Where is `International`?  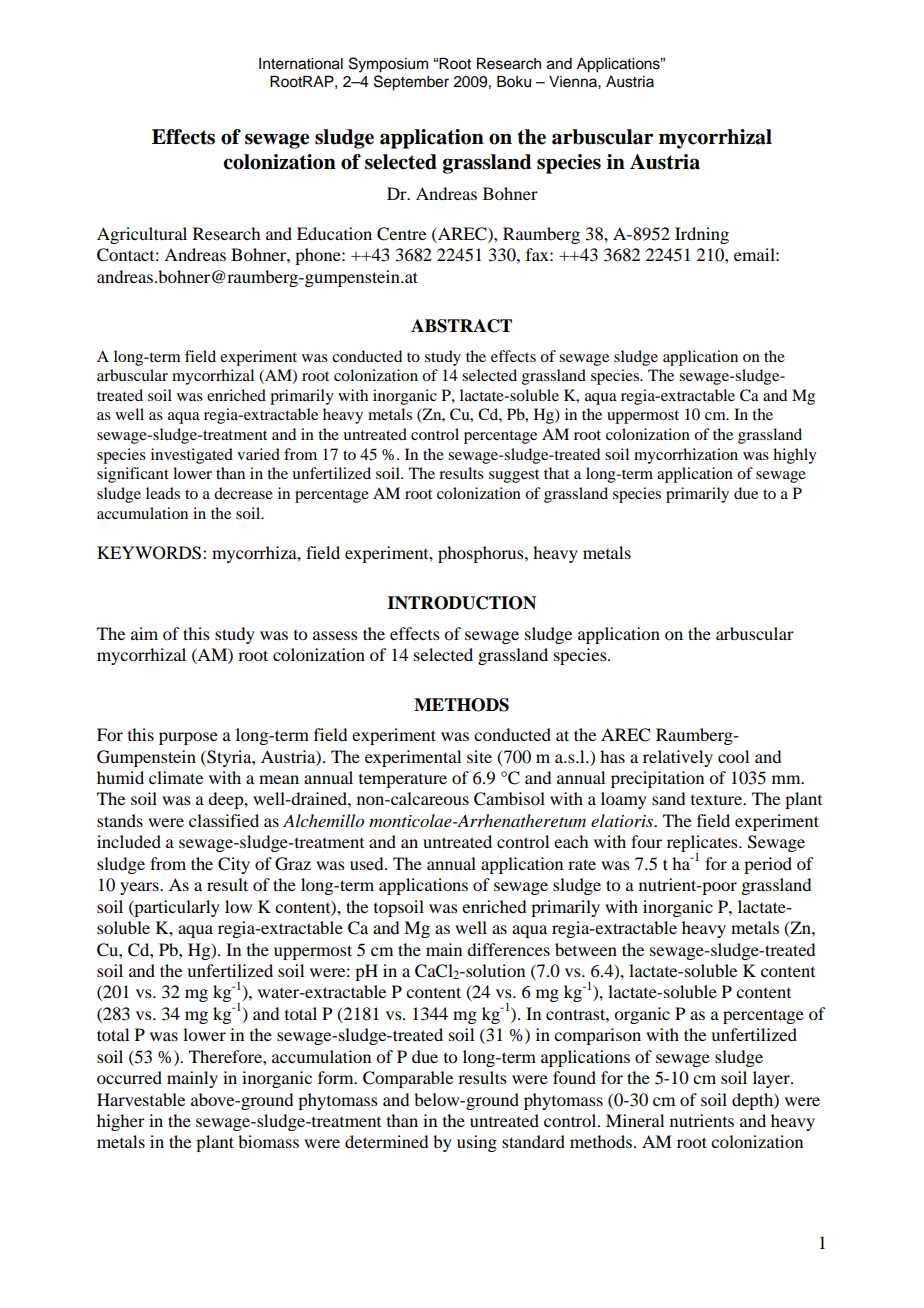
International is located at coordinates (301, 64).
